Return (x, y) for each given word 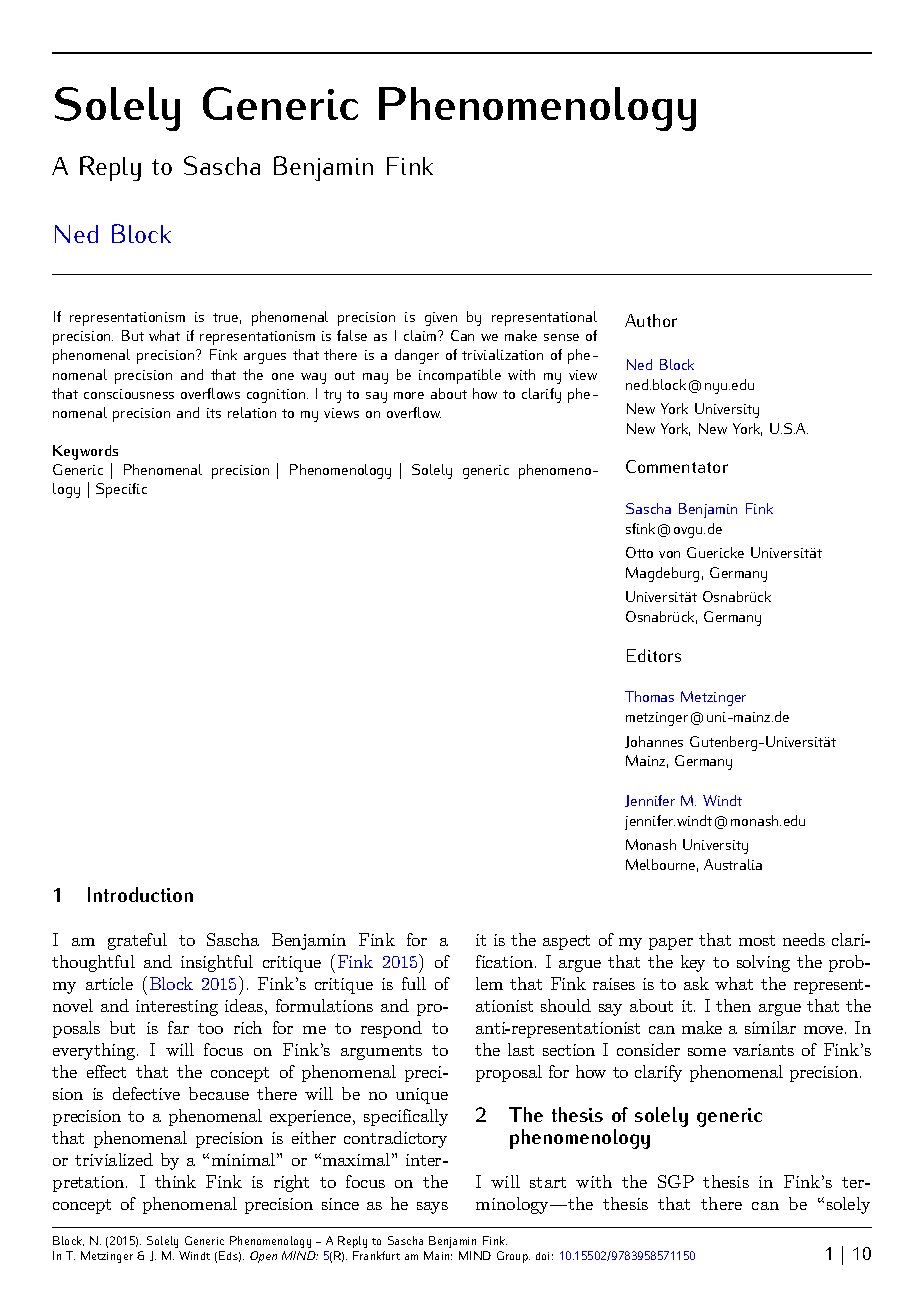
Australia (733, 864)
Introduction (140, 894)
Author (651, 320)
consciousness (129, 394)
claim (421, 335)
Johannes (654, 742)
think (175, 1181)
